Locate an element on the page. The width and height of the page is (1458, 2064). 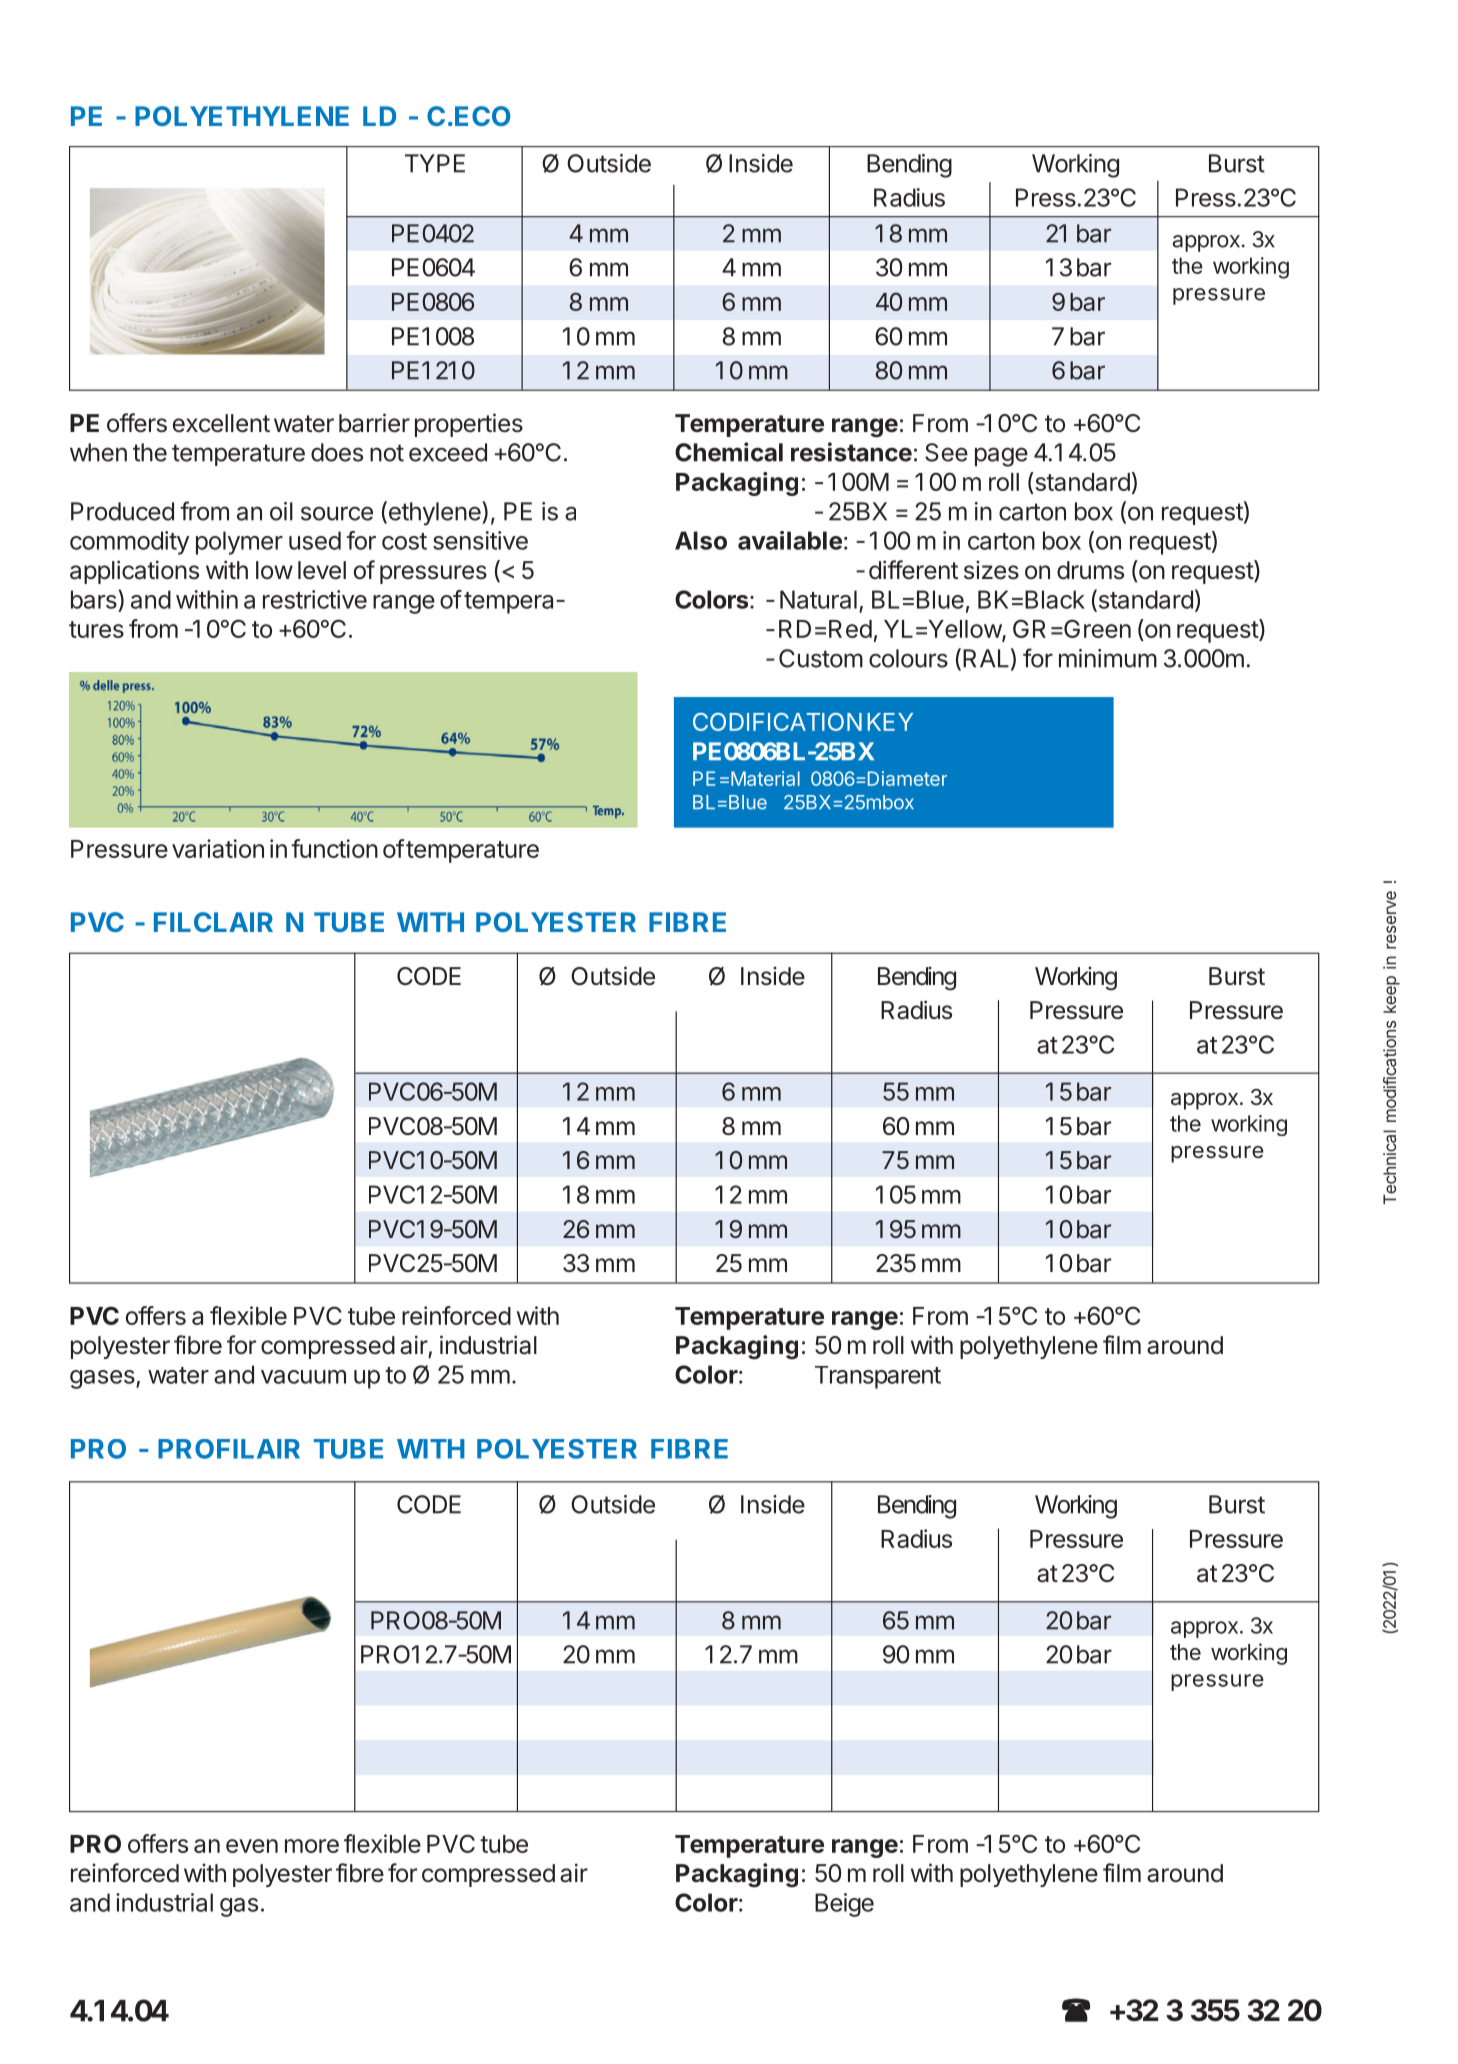
properties is located at coordinates (469, 425).
